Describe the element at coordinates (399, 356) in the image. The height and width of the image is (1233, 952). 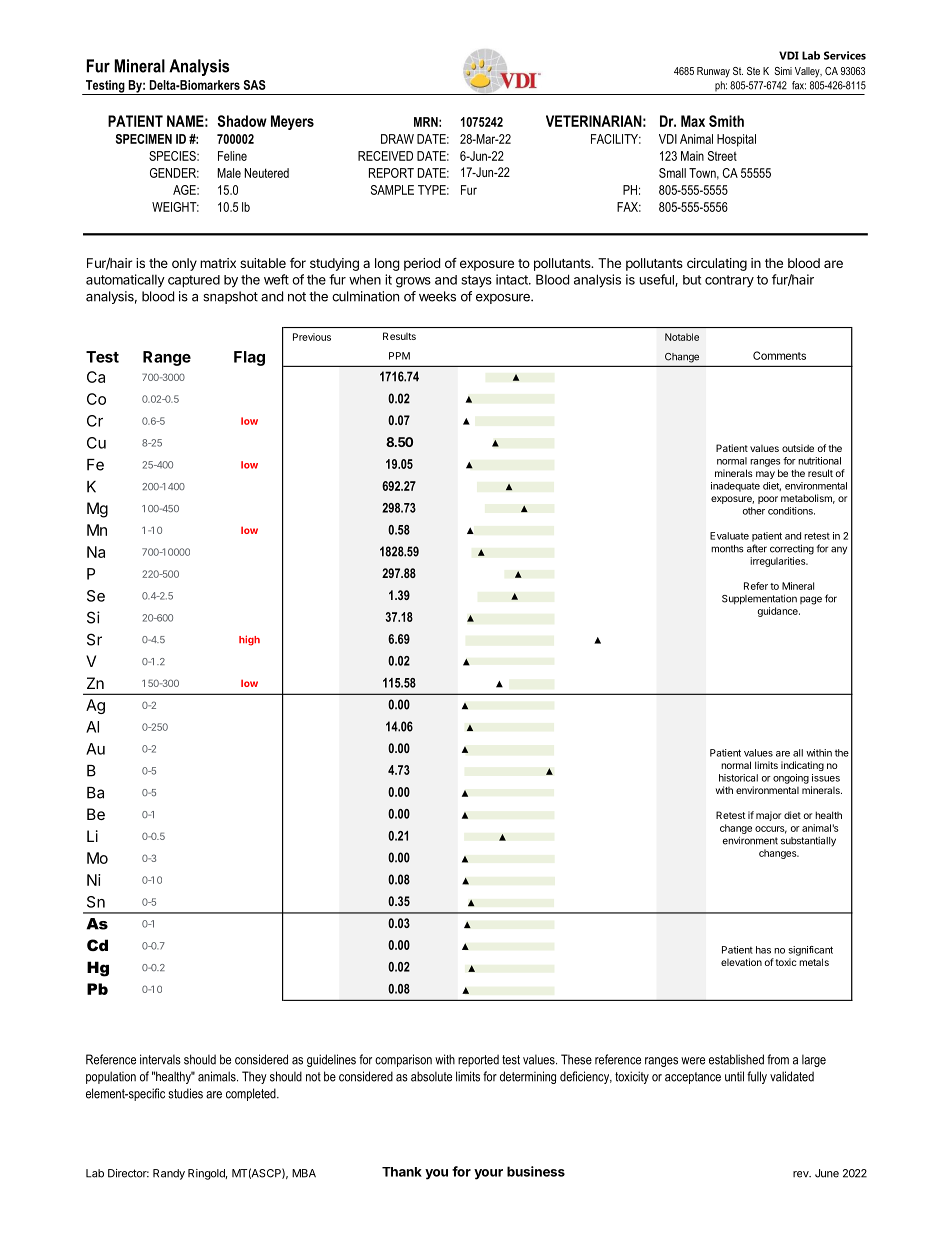
I see `PPM` at that location.
